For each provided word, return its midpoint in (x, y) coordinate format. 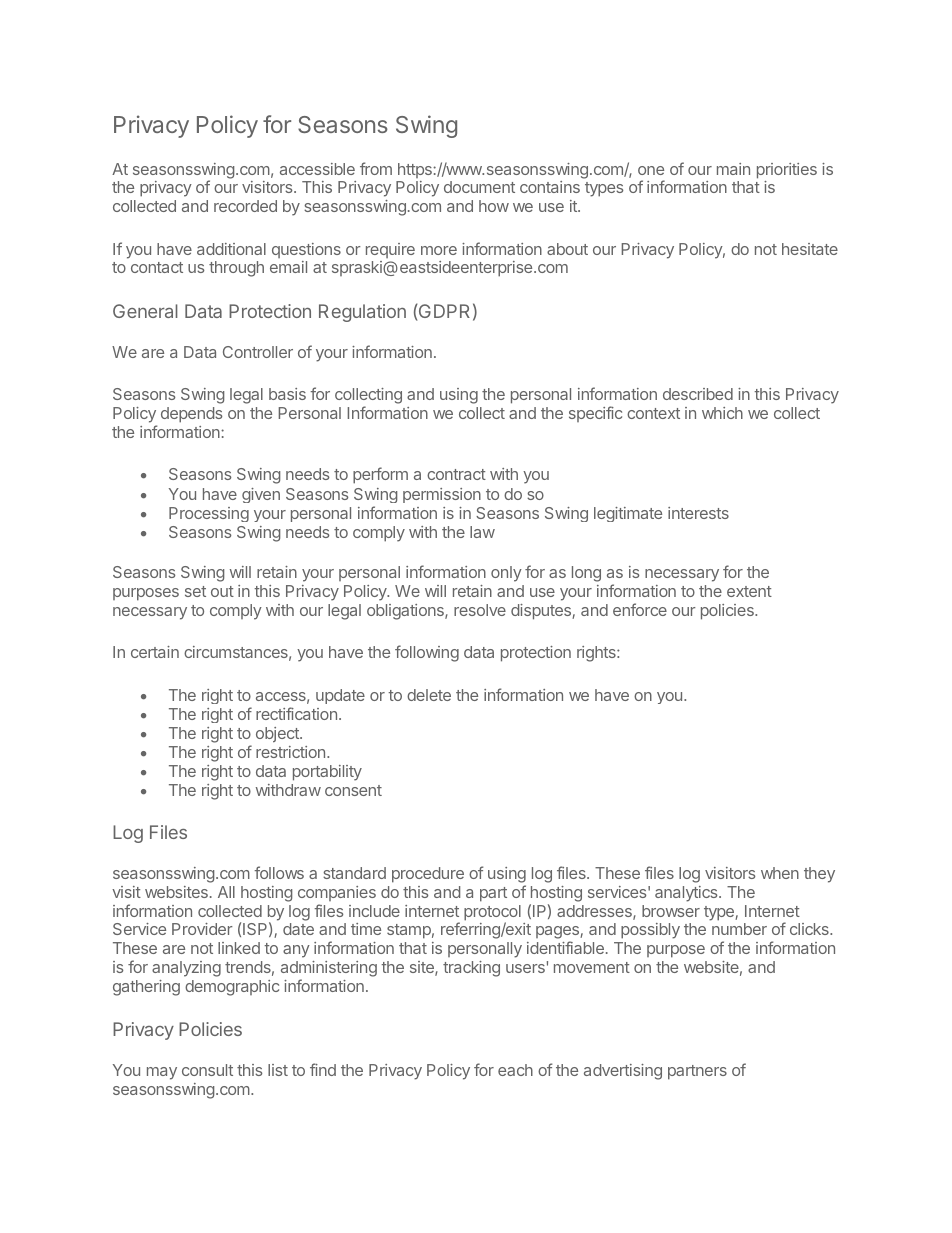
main (733, 169)
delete (429, 695)
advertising (623, 1072)
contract (456, 474)
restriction (290, 752)
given (261, 495)
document (479, 187)
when (780, 873)
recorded (245, 206)
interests (698, 513)
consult (207, 1070)
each (515, 1070)
